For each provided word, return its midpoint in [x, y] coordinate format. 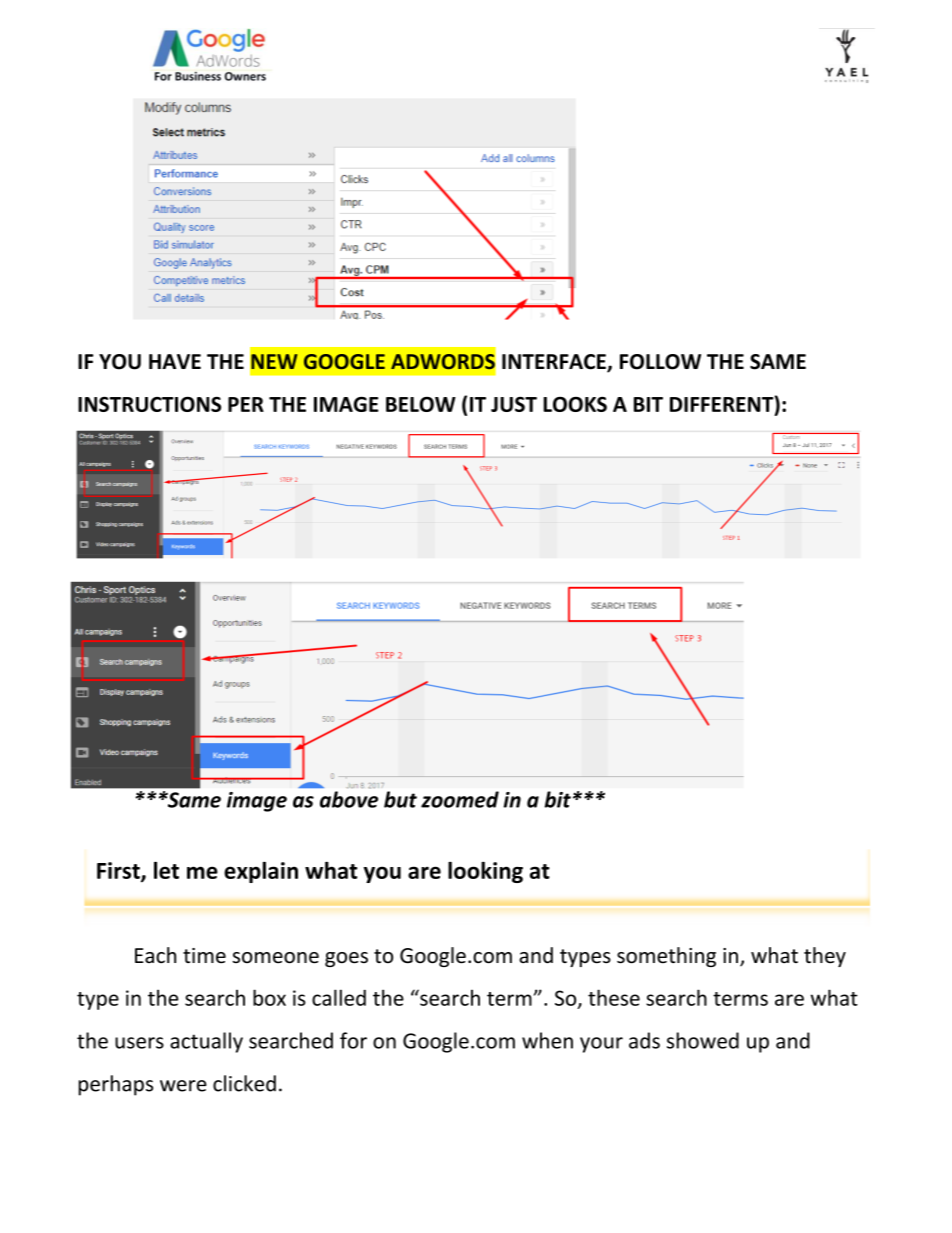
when [547, 1040]
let [166, 870]
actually [206, 1042]
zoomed [460, 799]
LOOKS [575, 404]
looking [485, 872]
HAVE [175, 361]
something [666, 957]
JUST [514, 404]
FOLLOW [660, 362]
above [349, 799]
